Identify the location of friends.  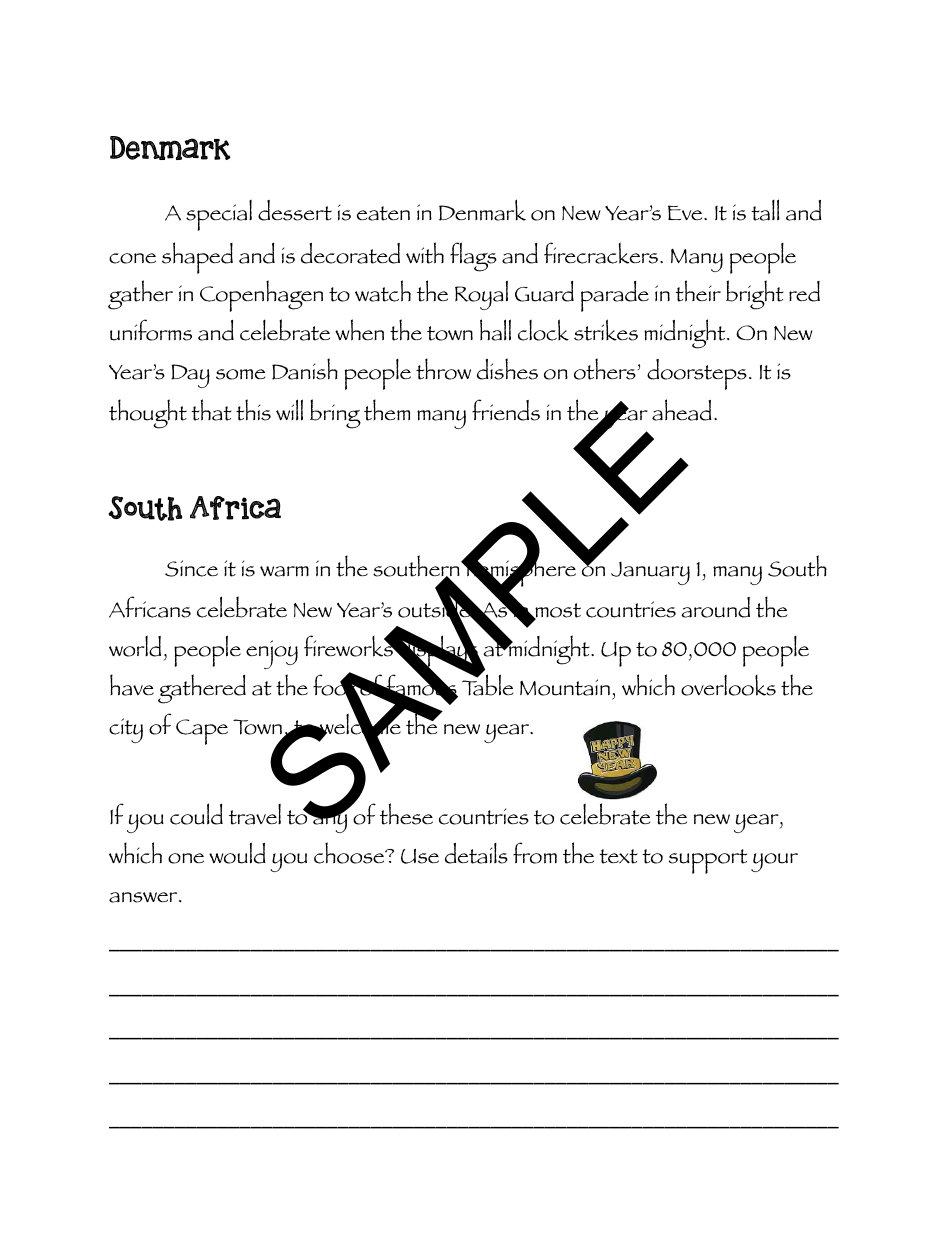
(506, 410).
